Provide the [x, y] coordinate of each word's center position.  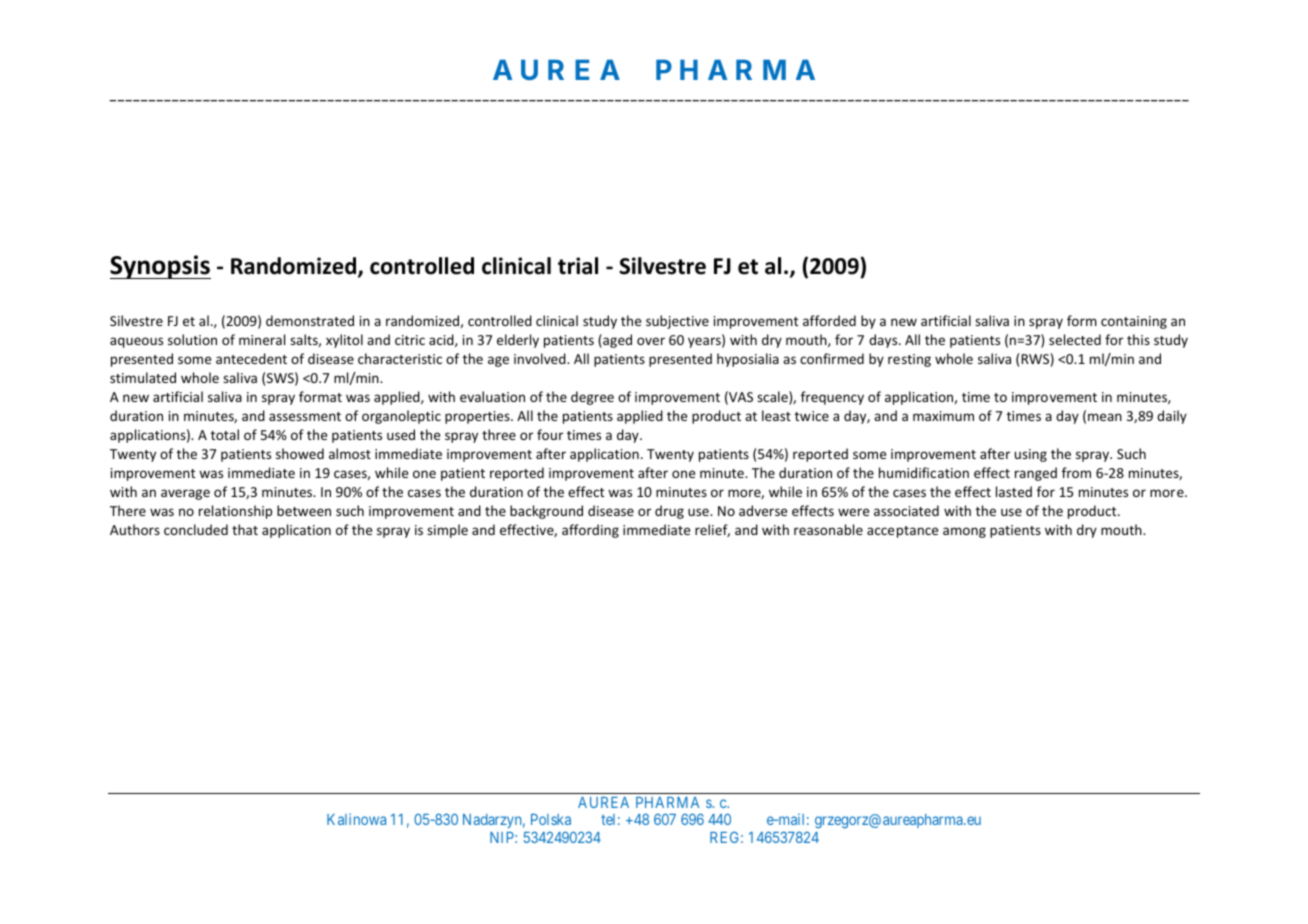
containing [1134, 322]
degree [592, 398]
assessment [305, 416]
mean [1105, 417]
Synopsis [160, 267]
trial [578, 266]
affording [590, 531]
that [245, 529]
